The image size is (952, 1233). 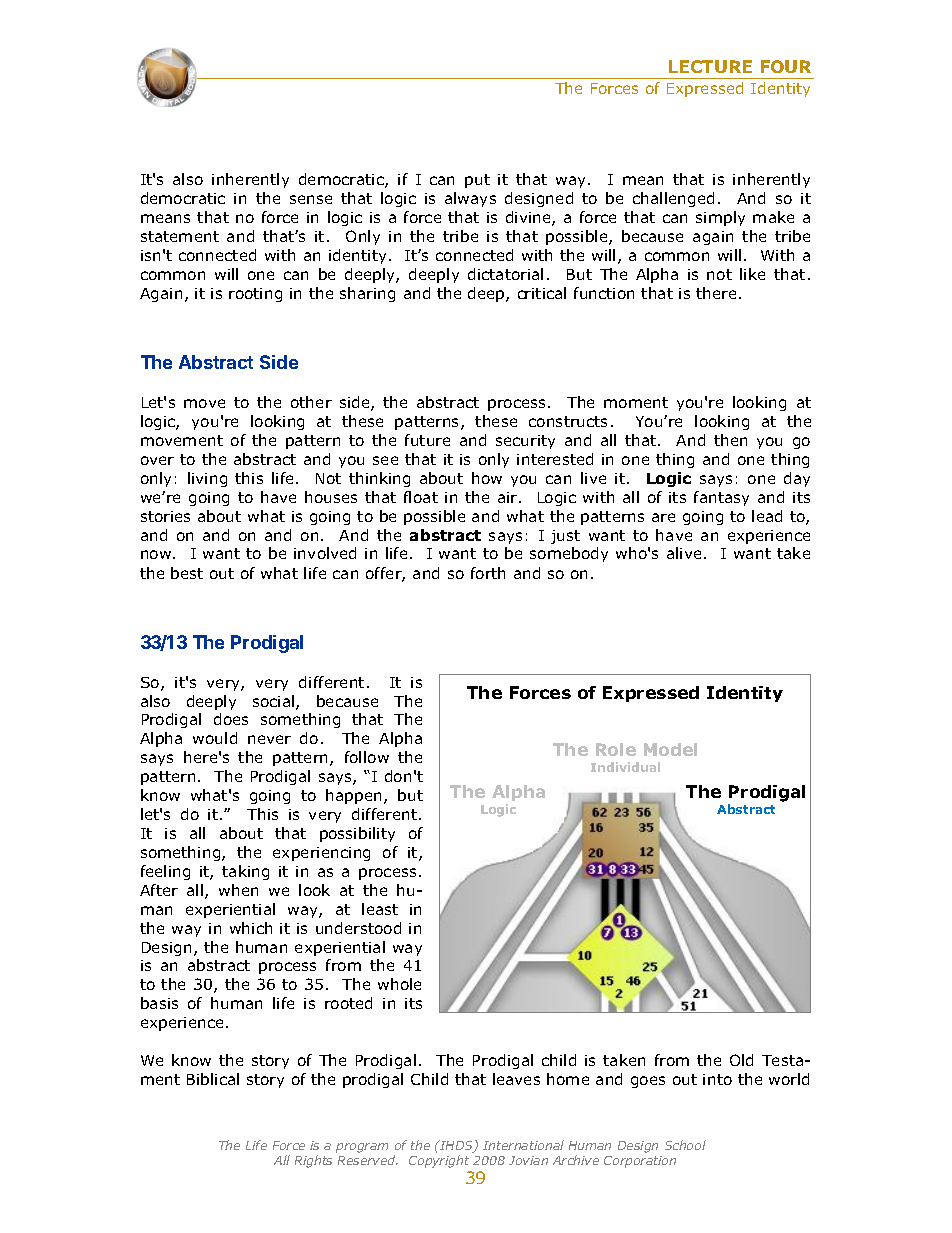 I want to click on follow, so click(x=367, y=757).
